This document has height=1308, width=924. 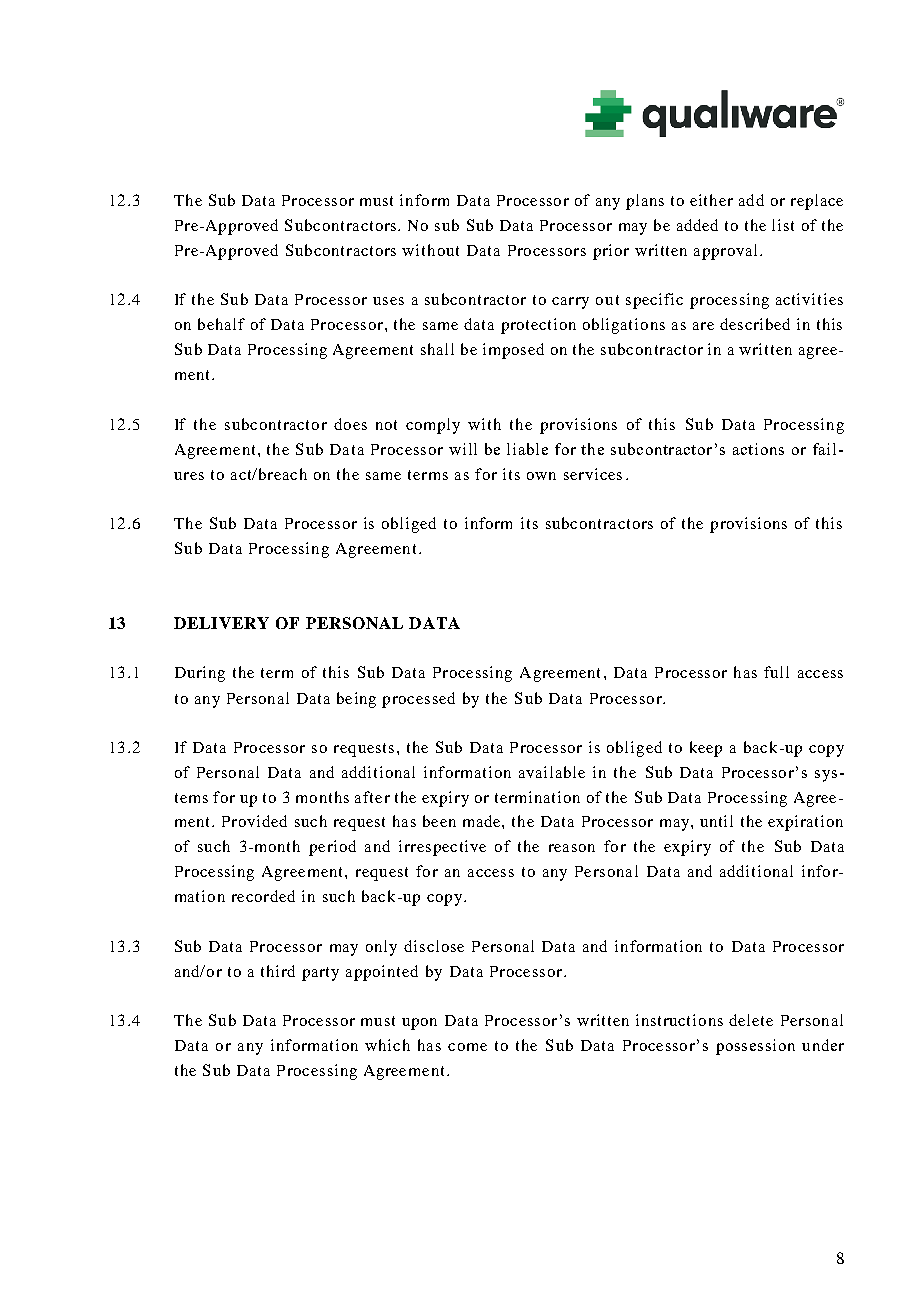 What do you see at coordinates (716, 821) in the document?
I see `until` at bounding box center [716, 821].
